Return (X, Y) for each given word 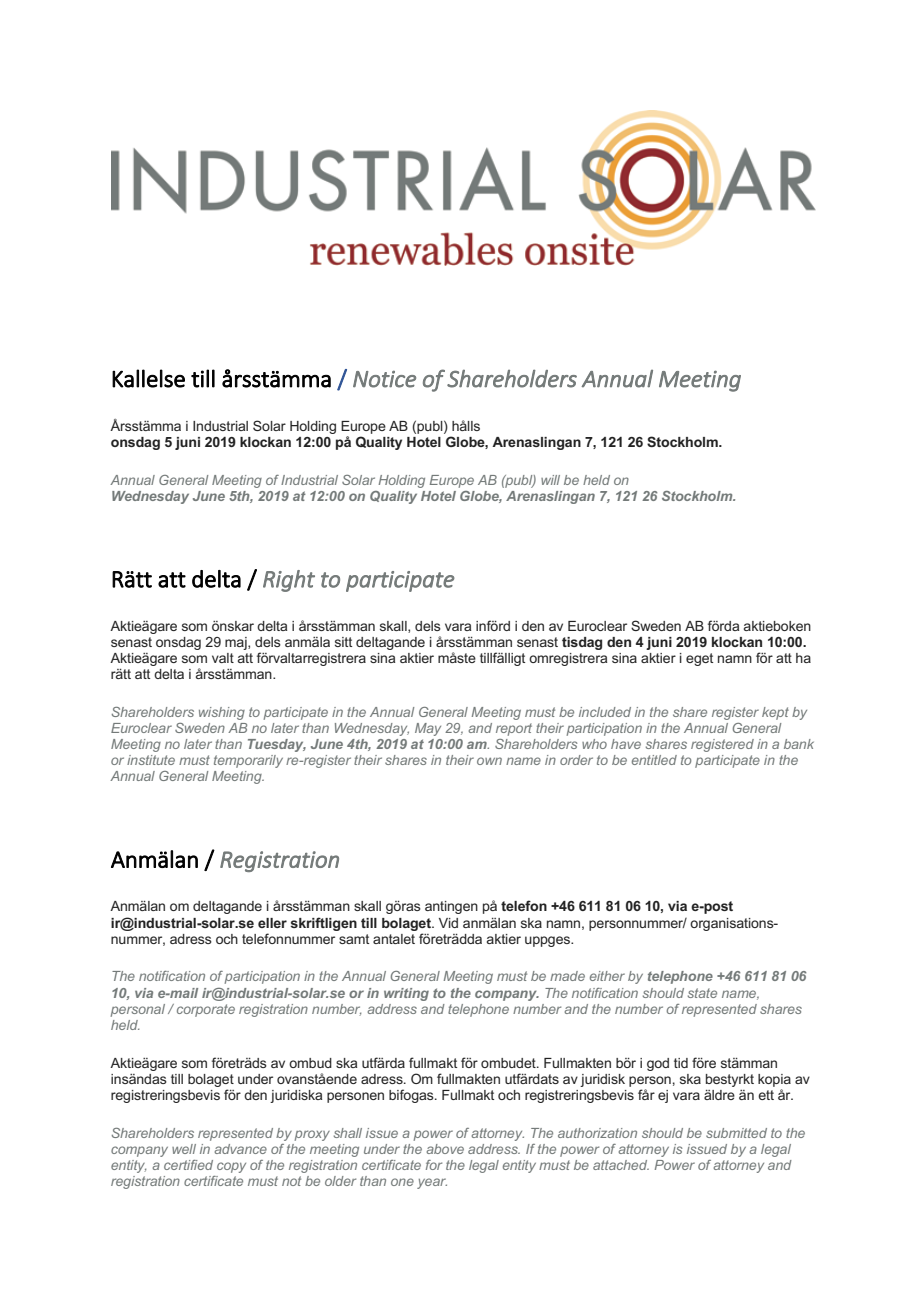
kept (775, 713)
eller (272, 923)
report (514, 729)
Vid (448, 923)
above (445, 1149)
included (605, 712)
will (550, 480)
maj (237, 643)
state (702, 993)
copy (231, 1167)
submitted (736, 1133)
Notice (384, 379)
